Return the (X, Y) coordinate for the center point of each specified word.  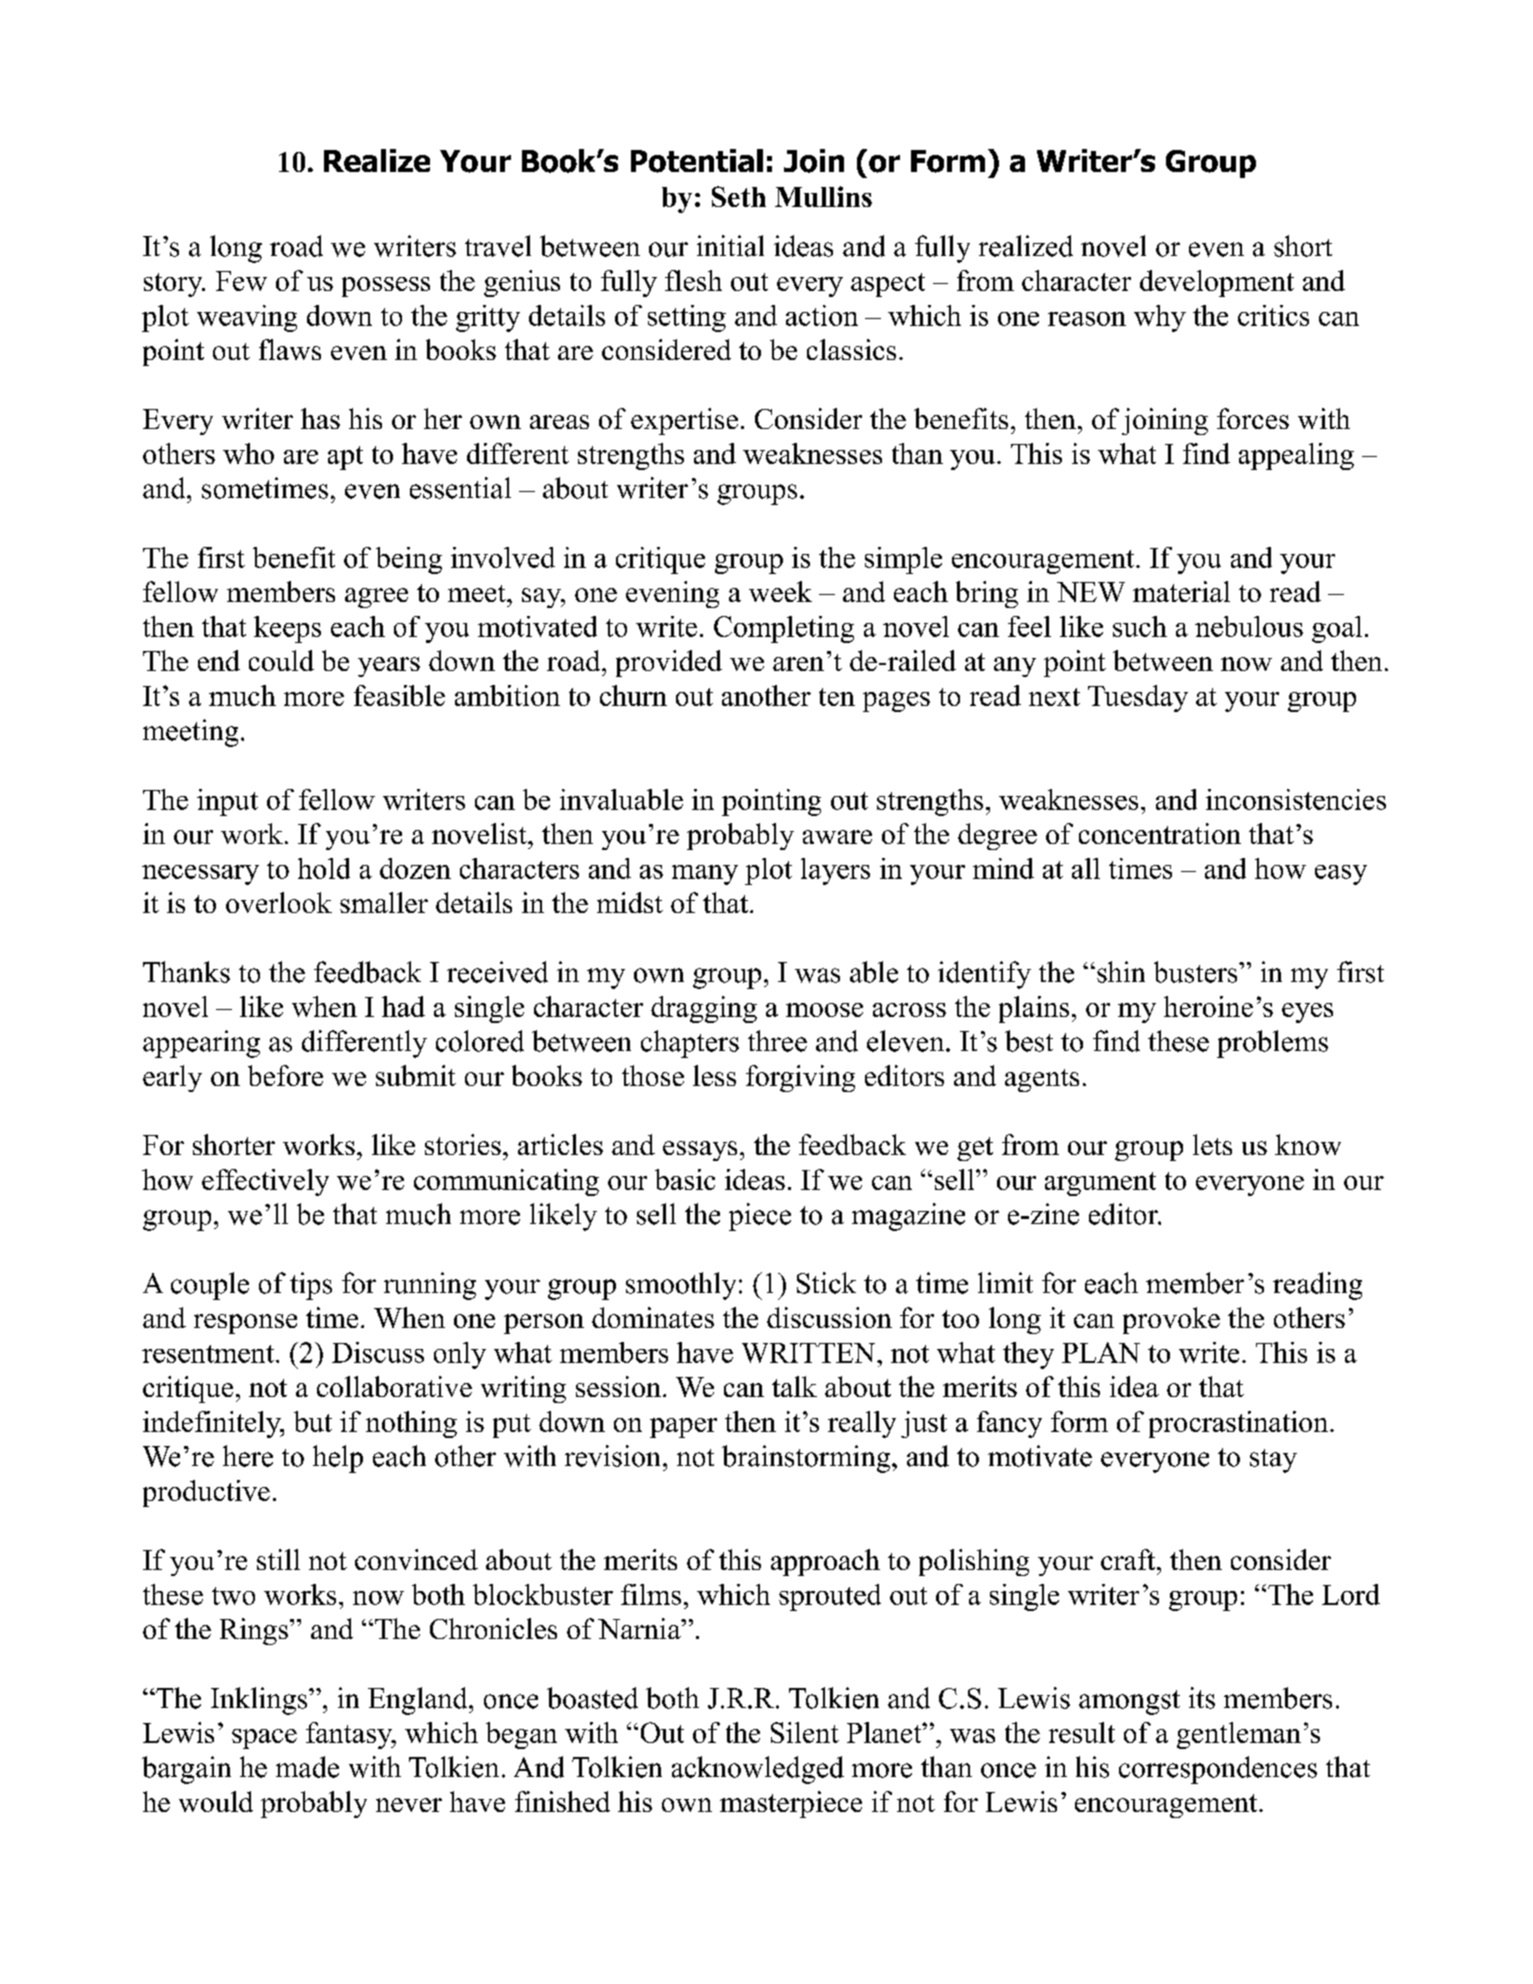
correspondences (1218, 1770)
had (403, 1006)
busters (1197, 972)
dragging (704, 1009)
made (307, 1767)
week (780, 591)
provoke (1171, 1320)
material (1181, 591)
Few (241, 281)
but (313, 1421)
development (1217, 283)
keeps (287, 629)
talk (794, 1386)
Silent (805, 1732)
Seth (739, 196)
